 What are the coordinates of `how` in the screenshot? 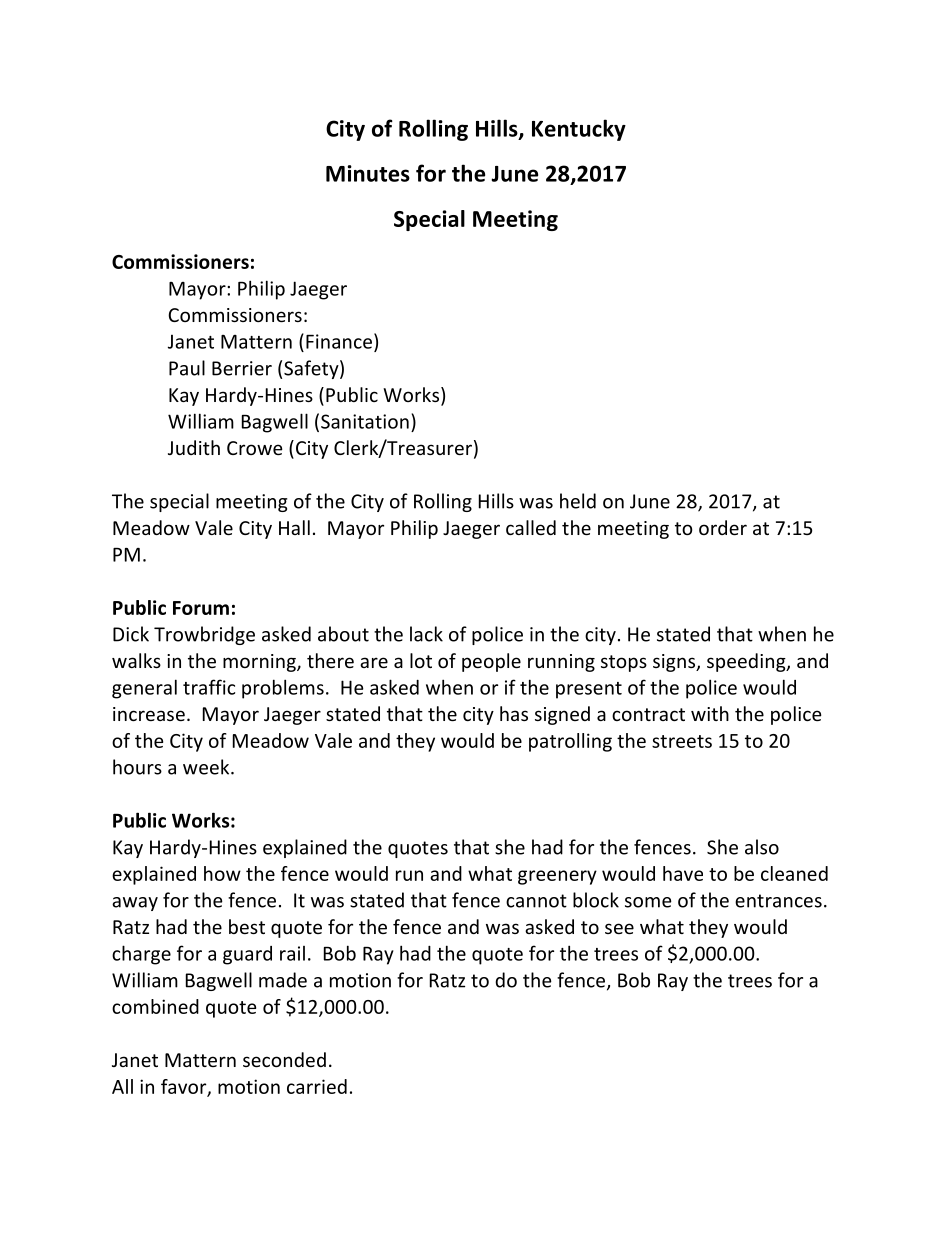 It's located at (222, 873).
